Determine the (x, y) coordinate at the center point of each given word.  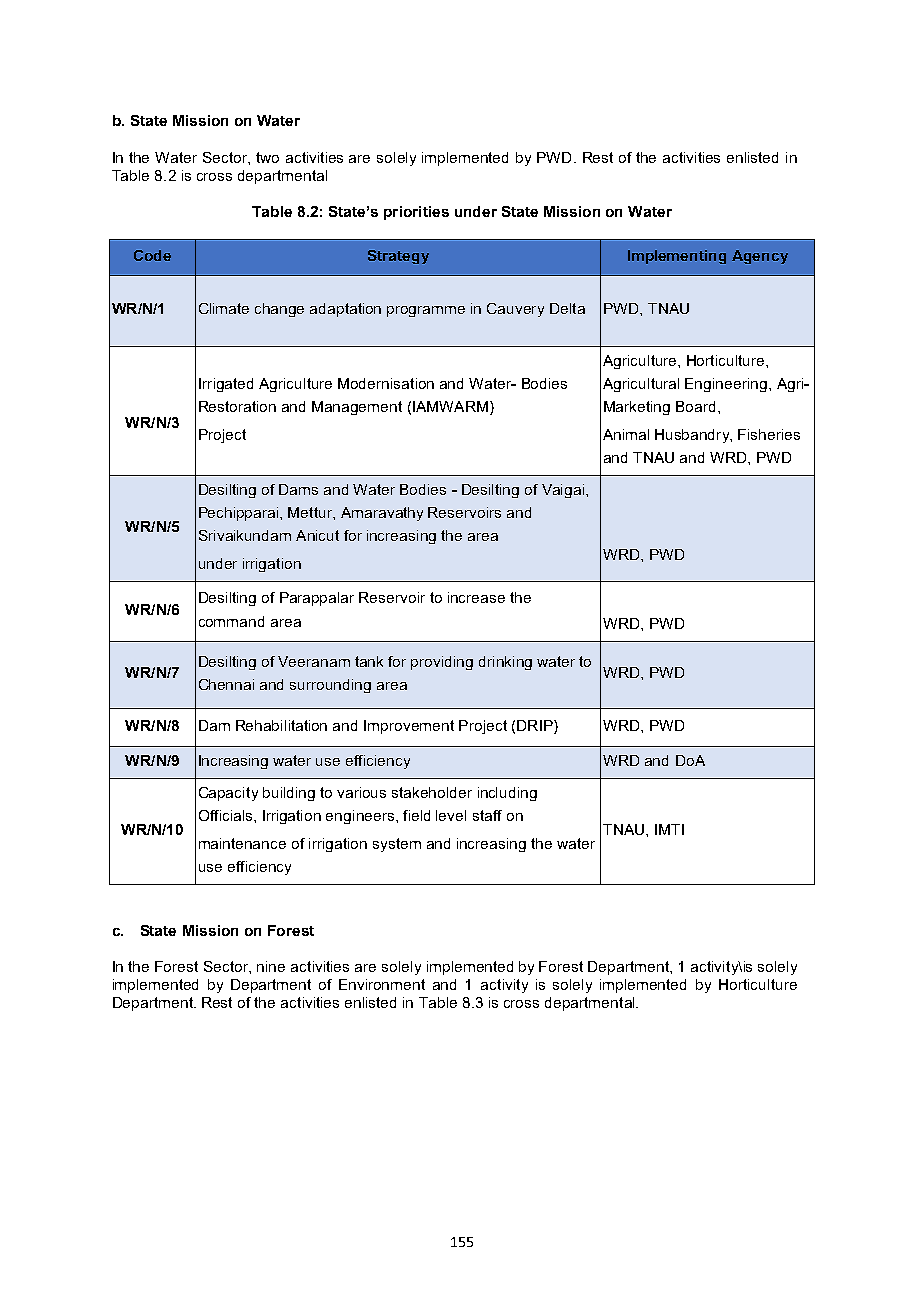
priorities (416, 213)
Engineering (726, 385)
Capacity (228, 794)
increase (476, 597)
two (267, 157)
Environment (382, 984)
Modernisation (386, 383)
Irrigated (226, 385)
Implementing (677, 257)
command (231, 621)
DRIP (536, 725)
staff (487, 815)
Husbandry (693, 436)
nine (271, 966)
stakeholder (432, 792)
